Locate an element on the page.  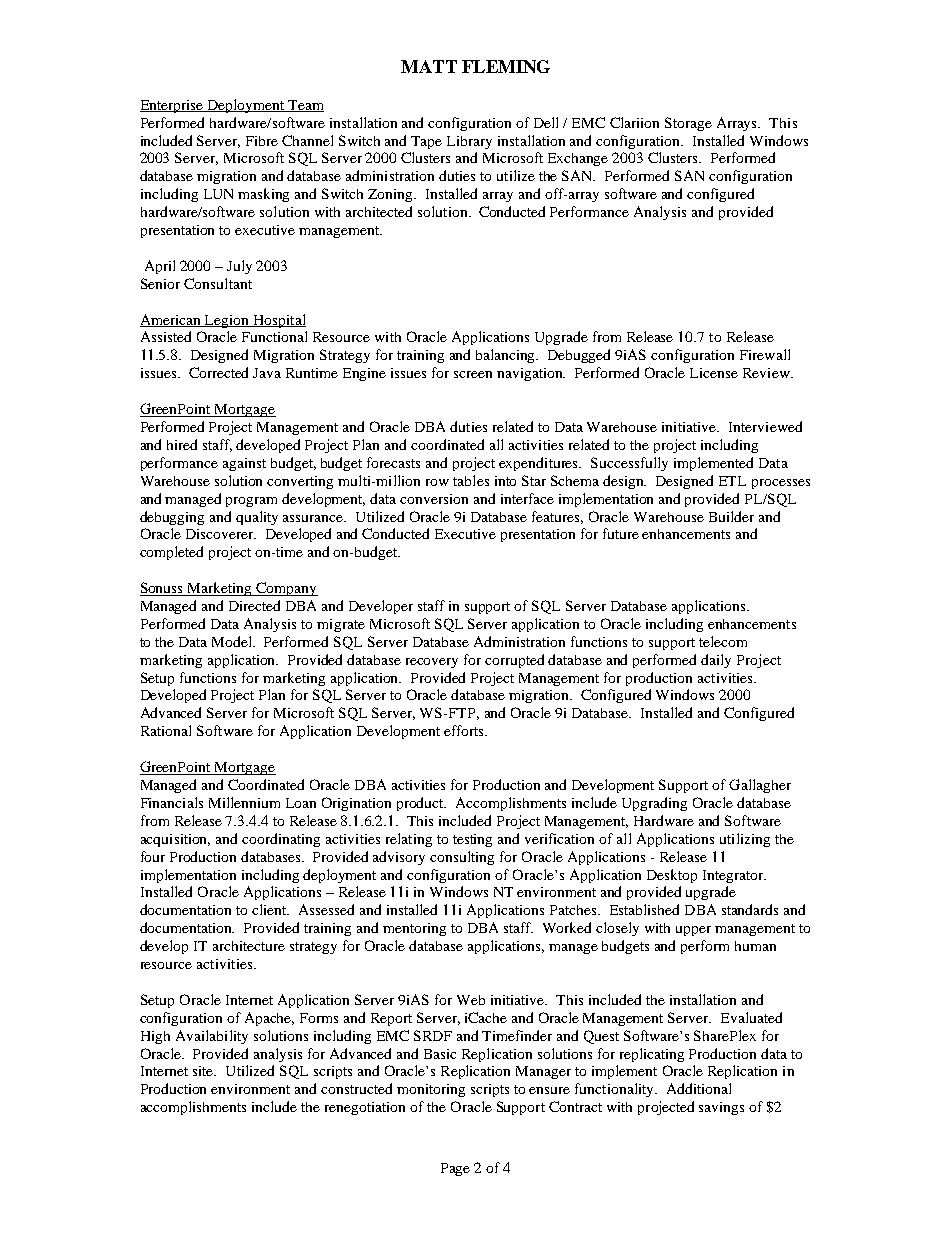
Page is located at coordinates (455, 1169).
